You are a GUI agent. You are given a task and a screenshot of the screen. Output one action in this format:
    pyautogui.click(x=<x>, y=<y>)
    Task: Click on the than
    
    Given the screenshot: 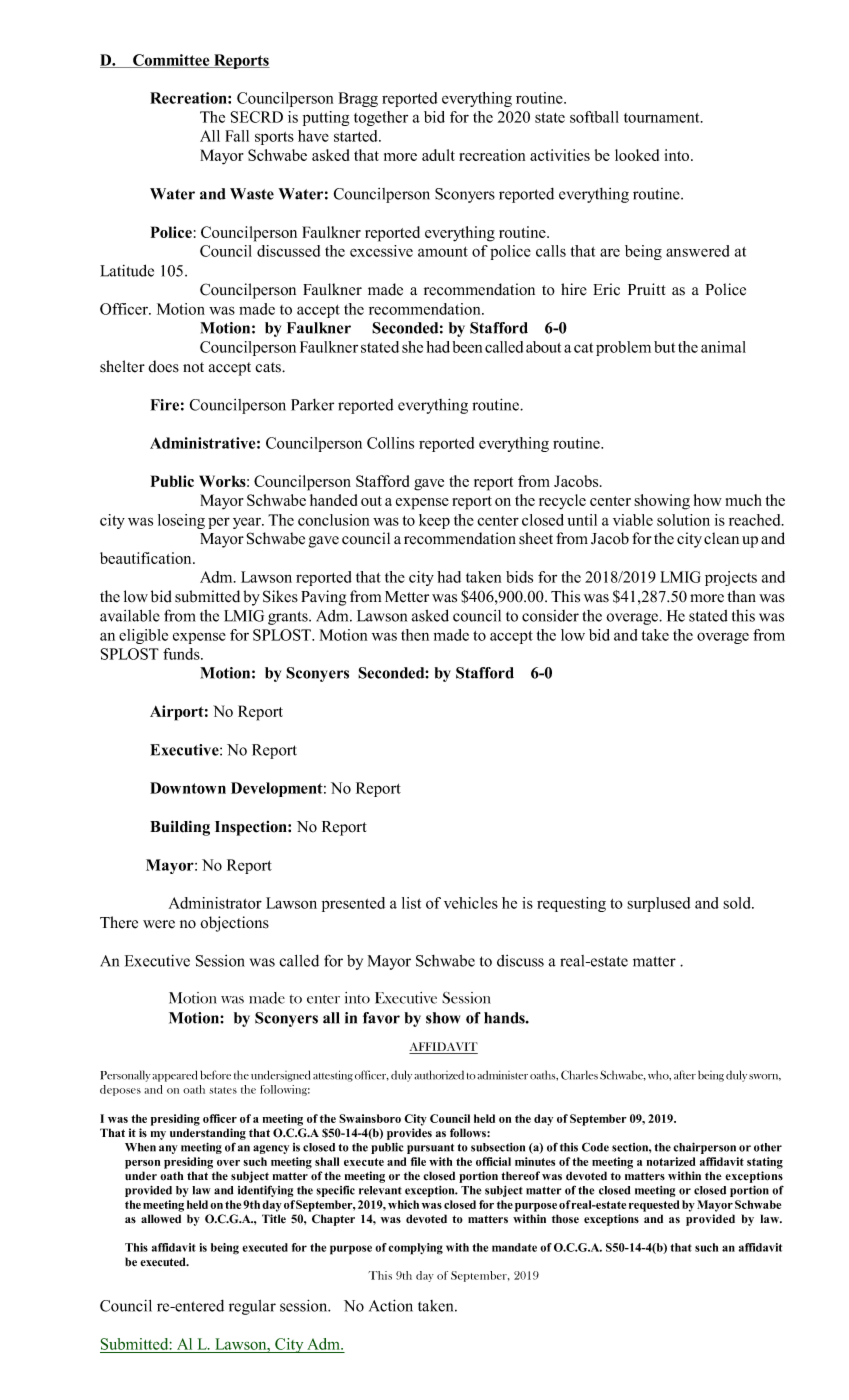 What is the action you would take?
    pyautogui.click(x=742, y=596)
